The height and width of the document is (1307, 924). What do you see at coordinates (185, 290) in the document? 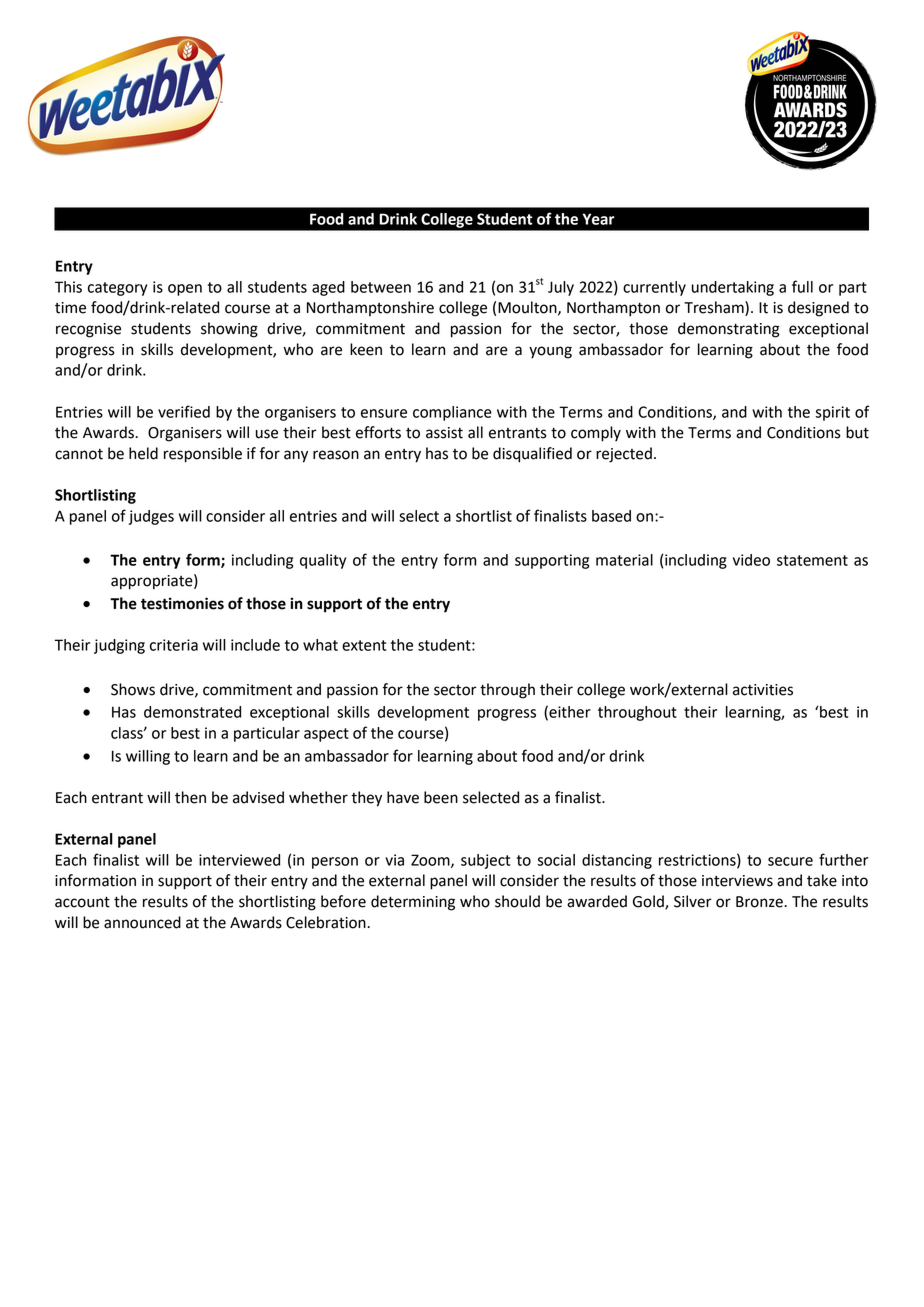
I see `open` at bounding box center [185, 290].
